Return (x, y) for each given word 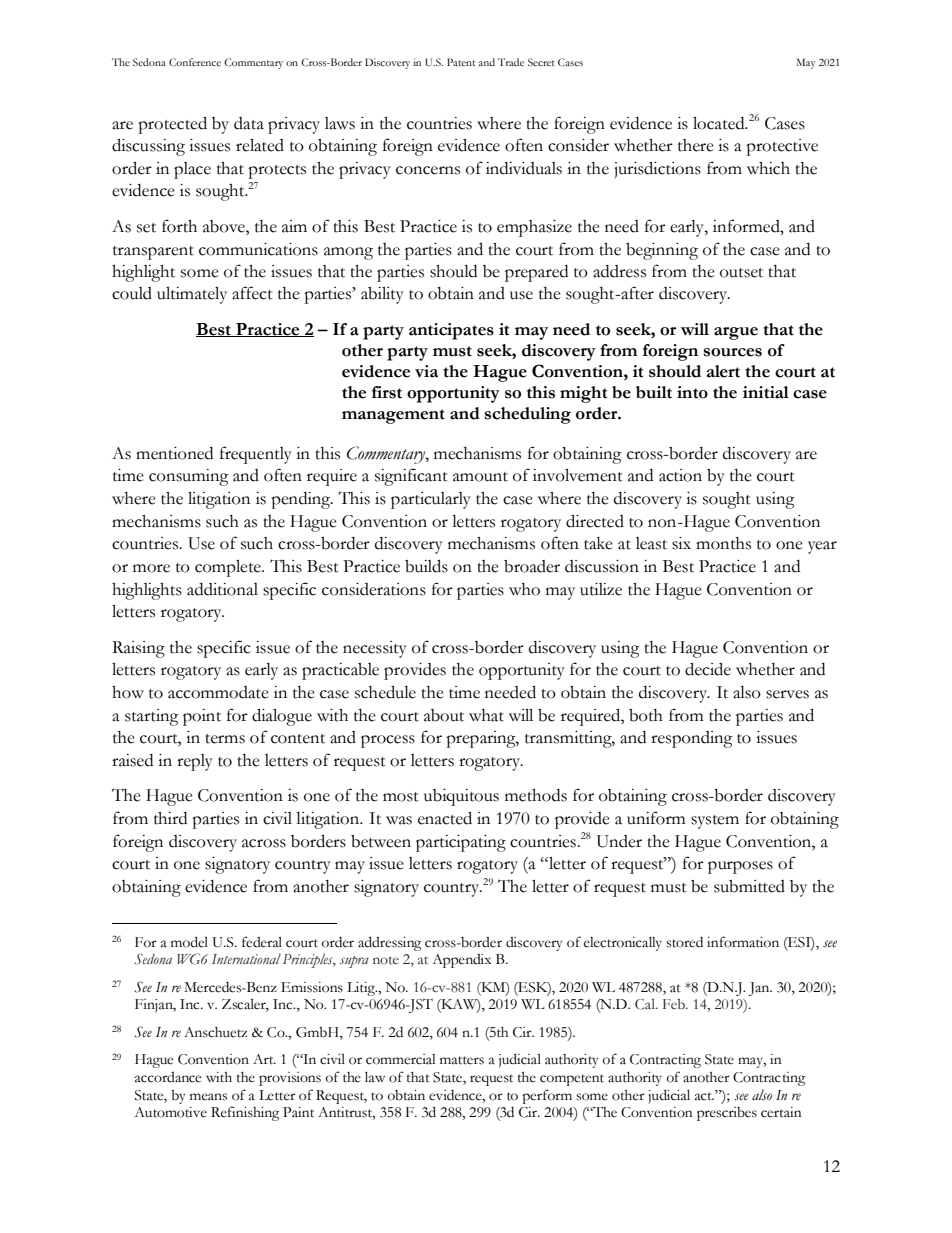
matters (462, 1060)
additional (222, 589)
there (696, 145)
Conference (195, 62)
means (208, 1097)
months (723, 543)
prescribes (727, 1114)
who (524, 589)
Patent (461, 62)
